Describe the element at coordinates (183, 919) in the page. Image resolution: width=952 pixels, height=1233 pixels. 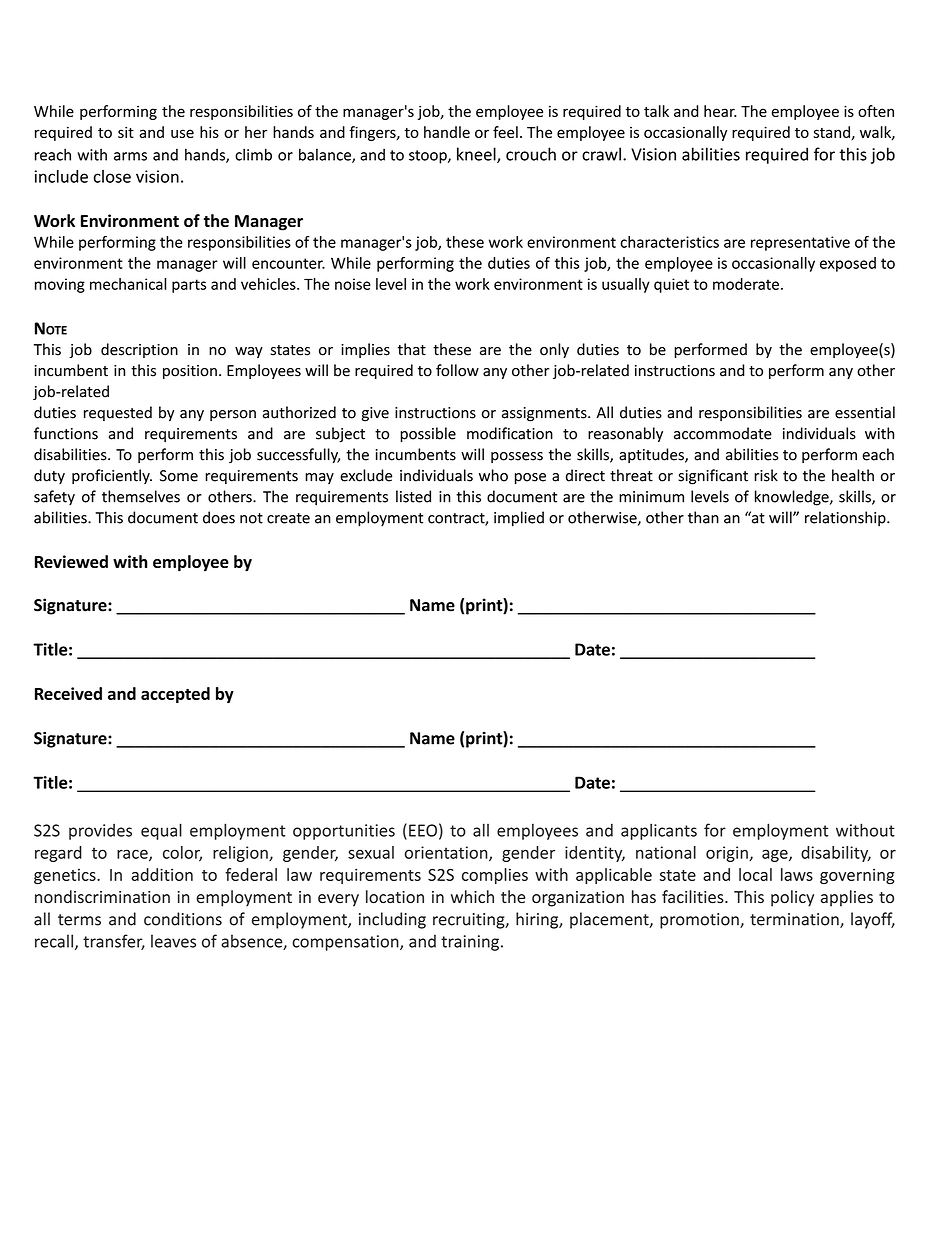
I see `conditions` at that location.
